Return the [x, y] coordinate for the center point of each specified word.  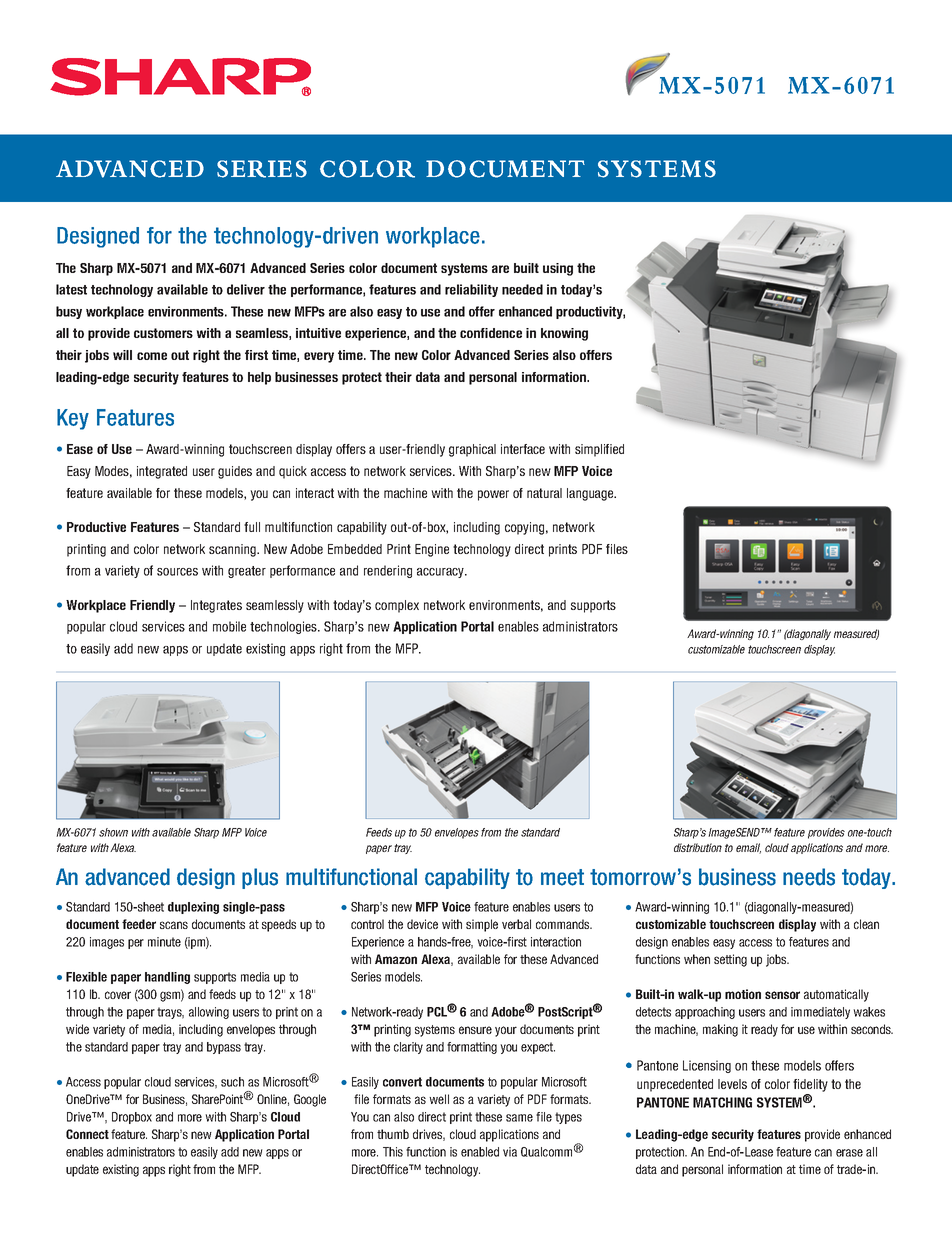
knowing [564, 334]
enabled [480, 1152]
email [748, 848]
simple [482, 925]
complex [397, 606]
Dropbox [132, 1118]
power [493, 495]
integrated [162, 472]
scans [174, 925]
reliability [471, 290]
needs [809, 877]
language [591, 494]
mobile [229, 626]
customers [163, 333]
